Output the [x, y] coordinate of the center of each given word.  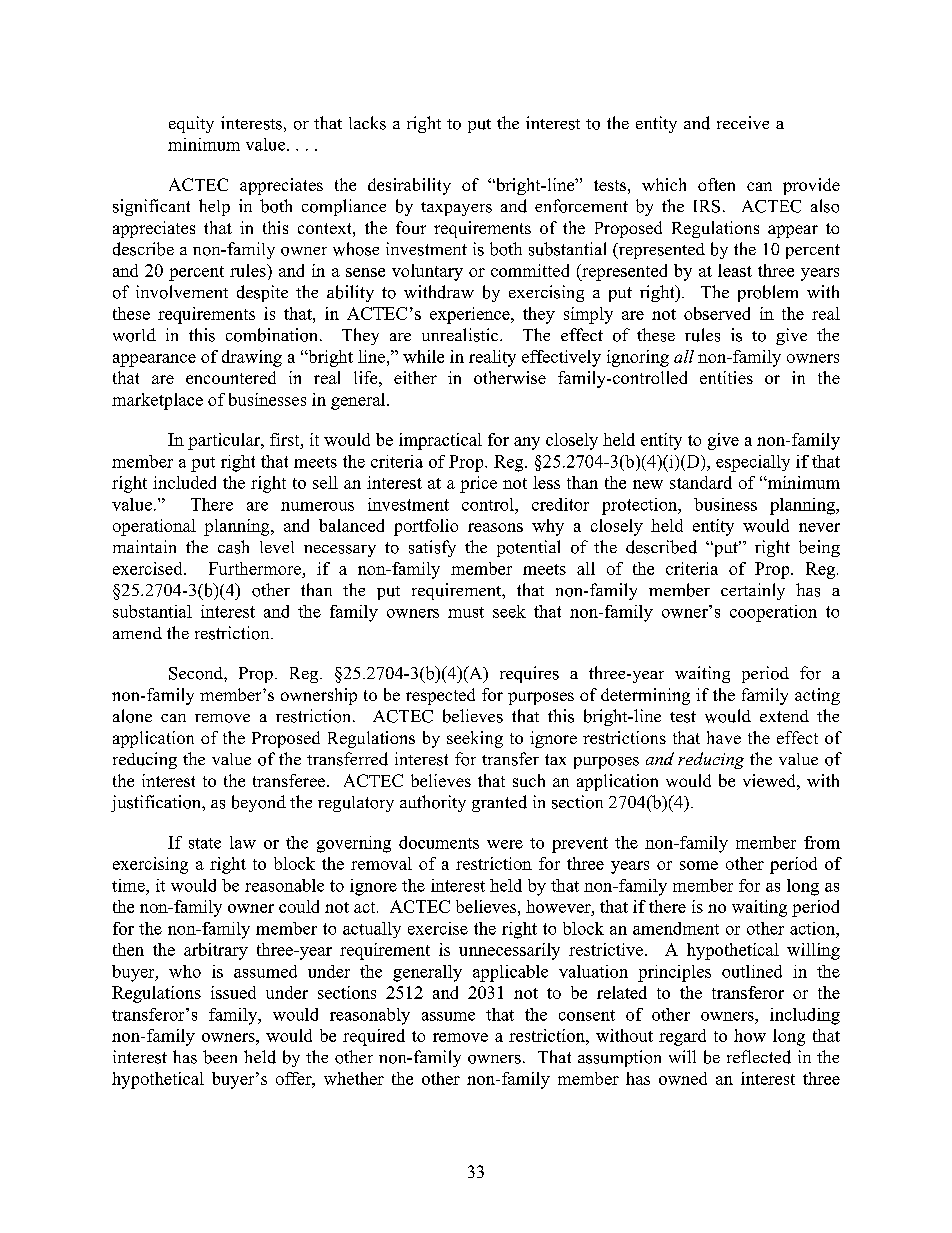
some [699, 865]
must [466, 612]
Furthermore [255, 568]
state [205, 843]
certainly [753, 591]
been [220, 1057]
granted [499, 803]
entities [726, 377]
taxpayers [456, 209]
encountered [231, 377]
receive [743, 122]
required [374, 1037]
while [423, 356]
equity [191, 124]
